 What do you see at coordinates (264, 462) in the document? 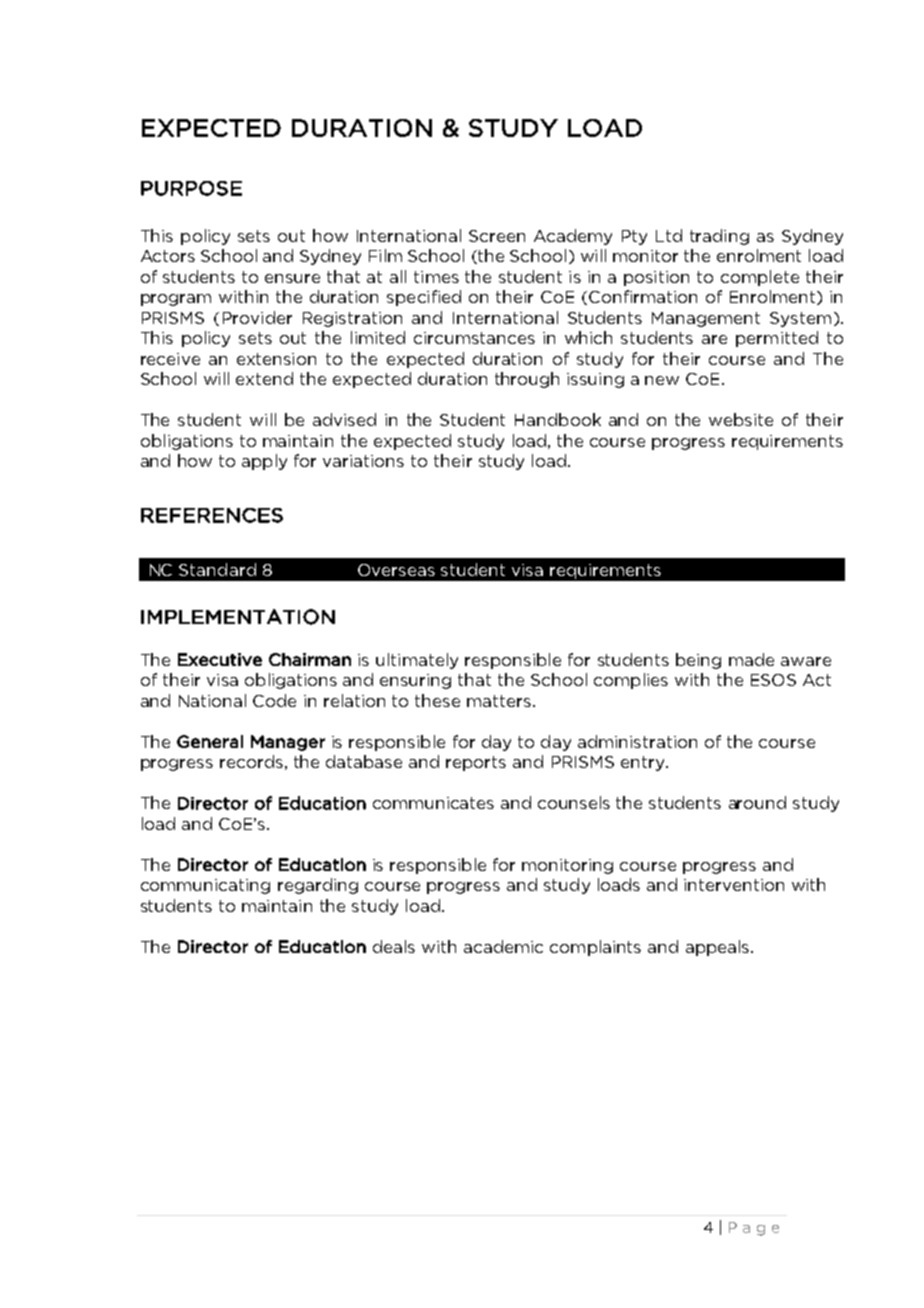
I see `apply` at bounding box center [264, 462].
